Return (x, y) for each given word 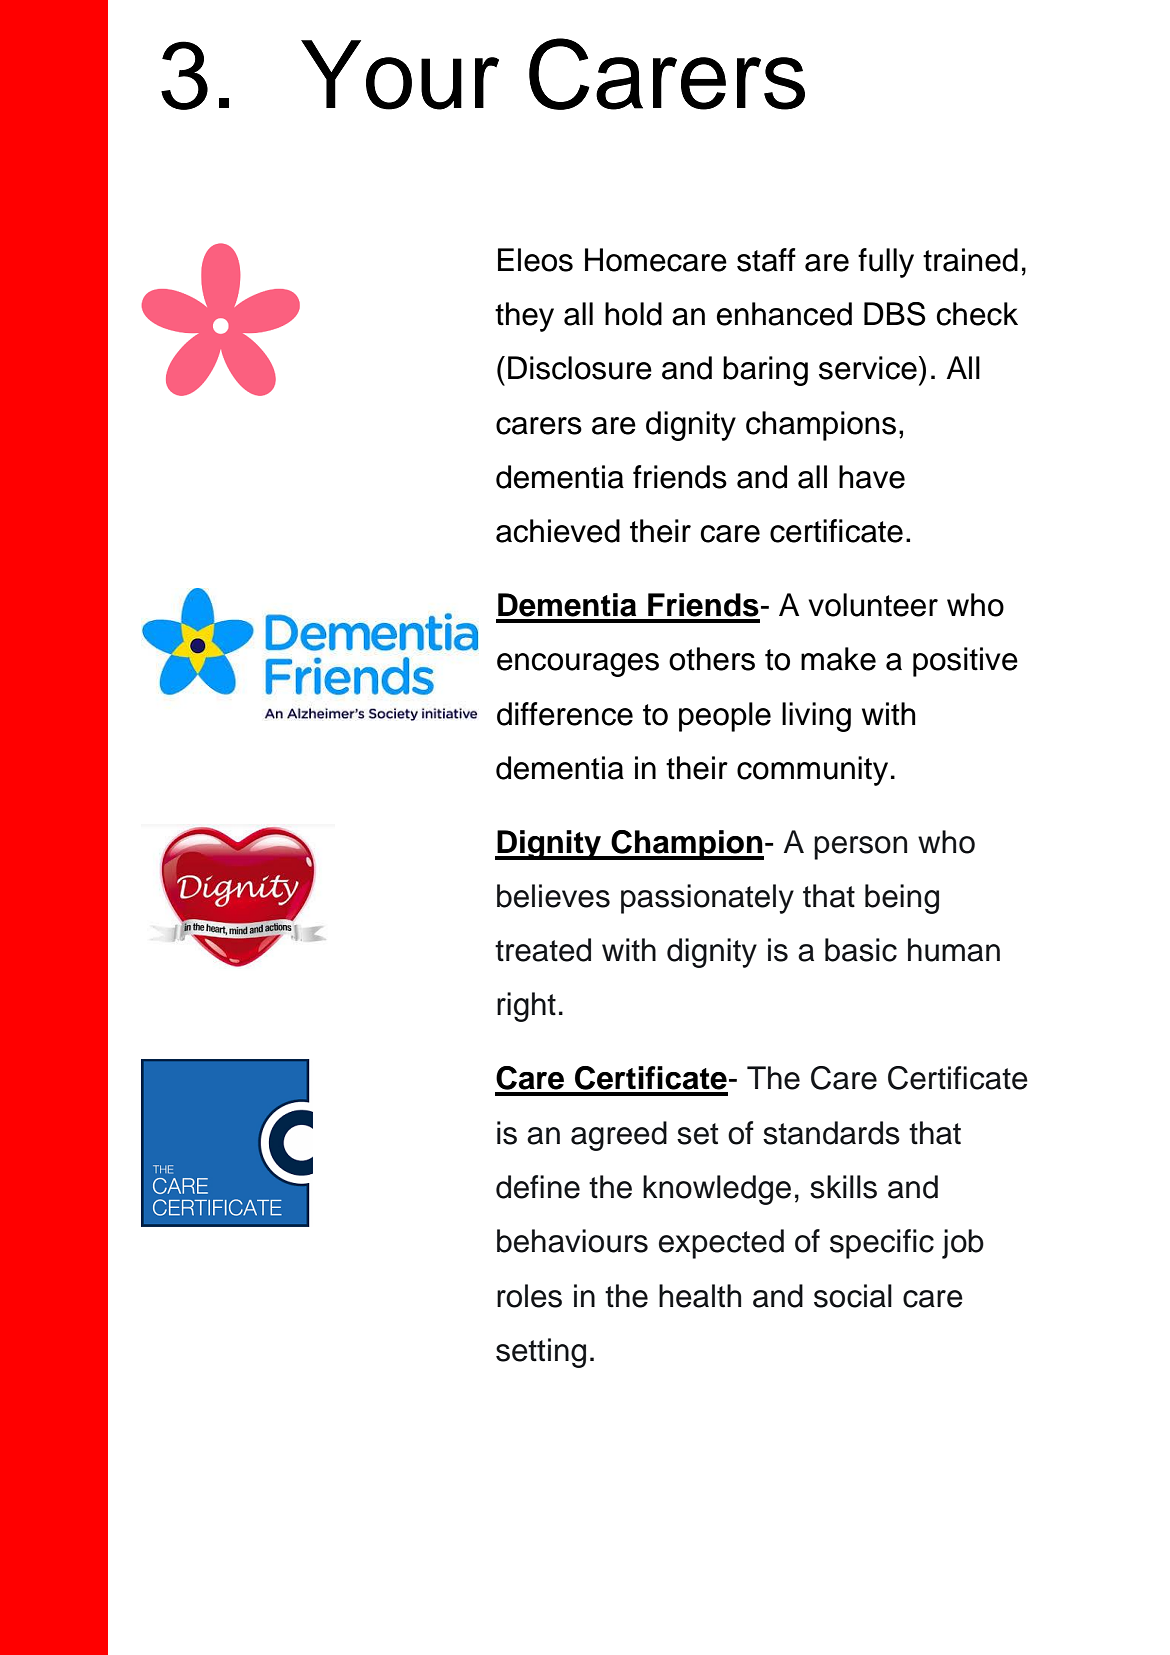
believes (553, 896)
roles (529, 1296)
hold (633, 314)
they (524, 317)
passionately (707, 899)
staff (766, 260)
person (860, 848)
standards (831, 1133)
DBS (895, 314)
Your (400, 75)
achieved (558, 531)
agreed (619, 1136)
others (712, 659)
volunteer (873, 605)
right (526, 1007)
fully (886, 263)
